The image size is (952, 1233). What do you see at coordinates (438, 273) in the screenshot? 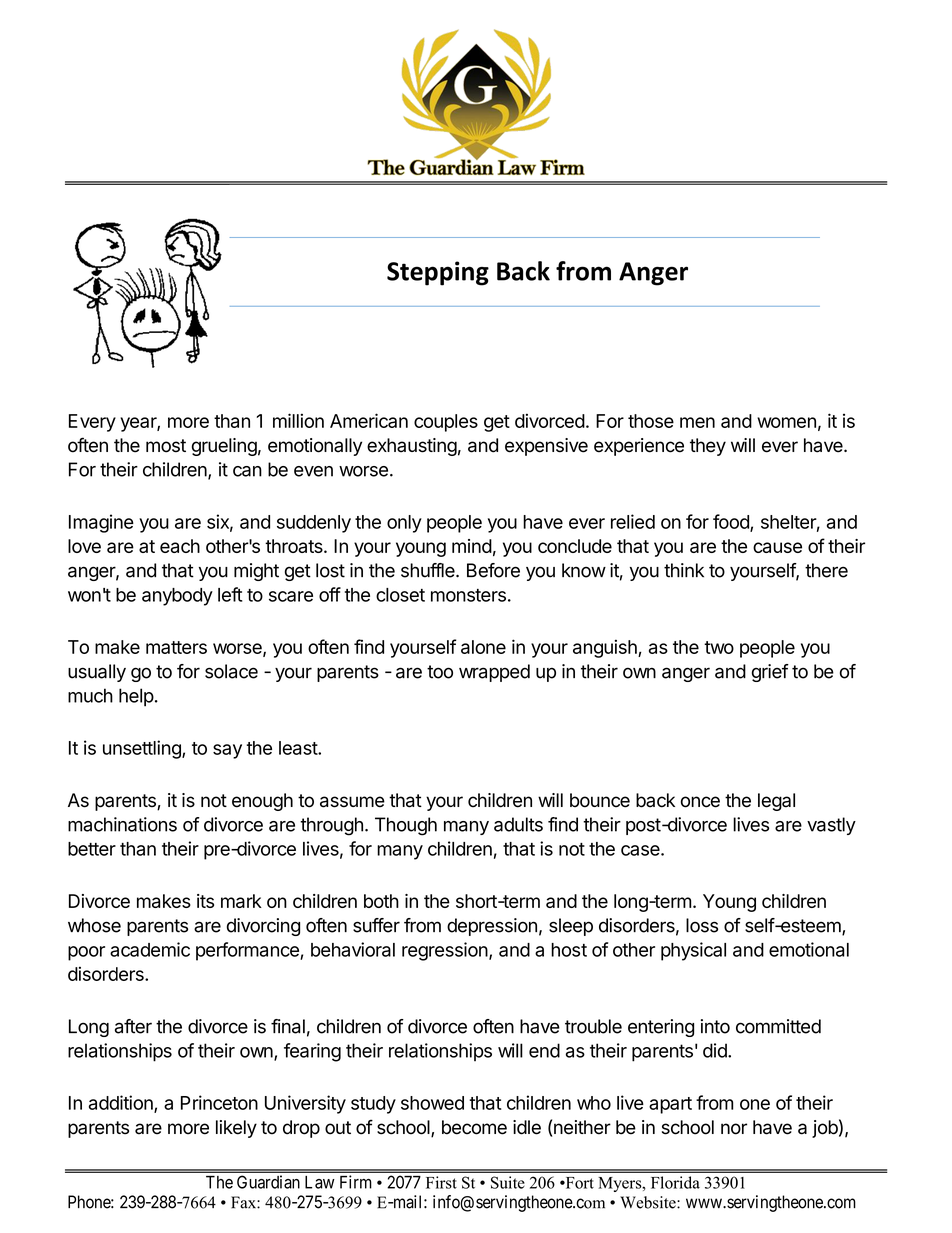
I see `Stepping` at bounding box center [438, 273].
